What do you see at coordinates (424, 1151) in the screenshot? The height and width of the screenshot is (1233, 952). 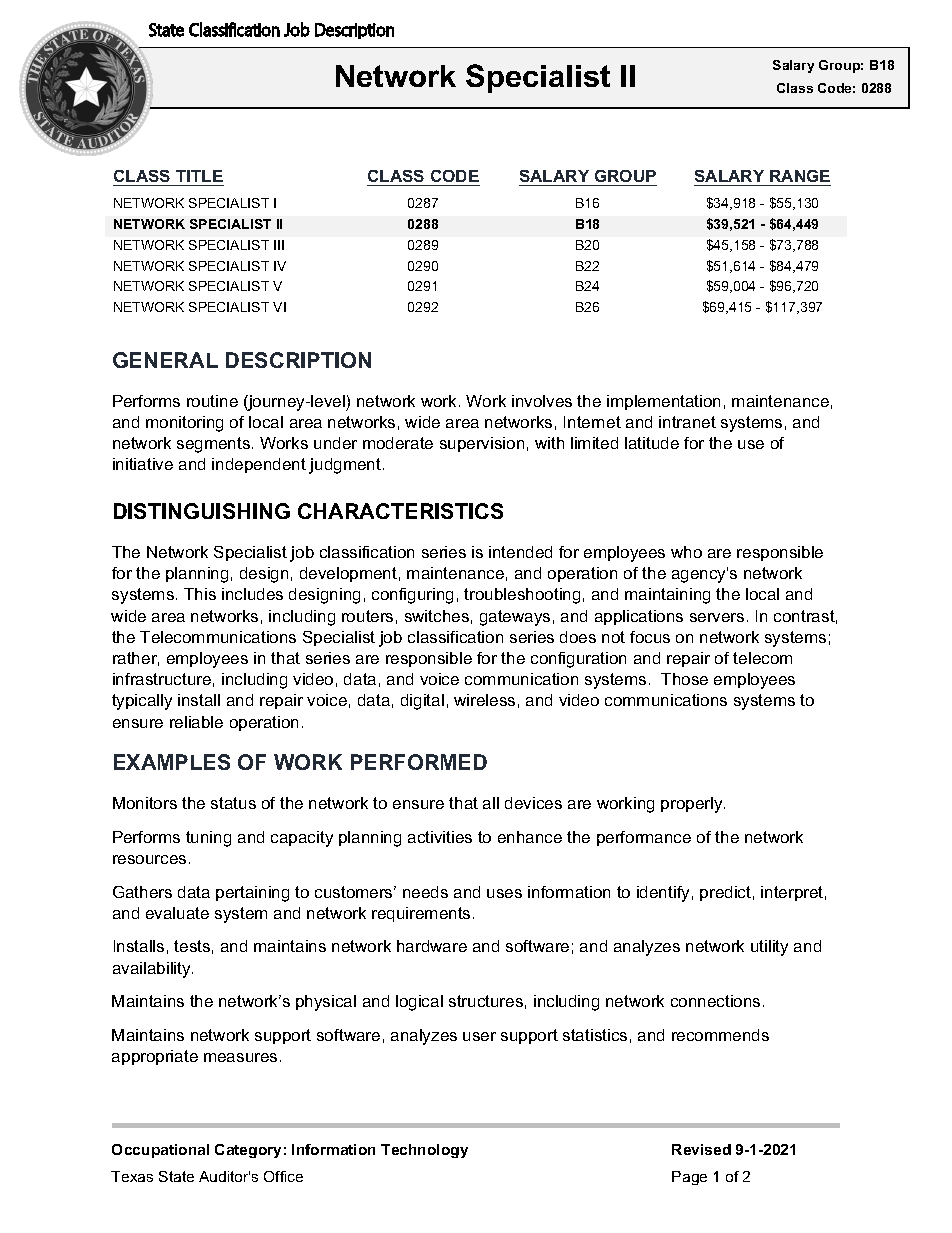 I see `Technology` at bounding box center [424, 1151].
